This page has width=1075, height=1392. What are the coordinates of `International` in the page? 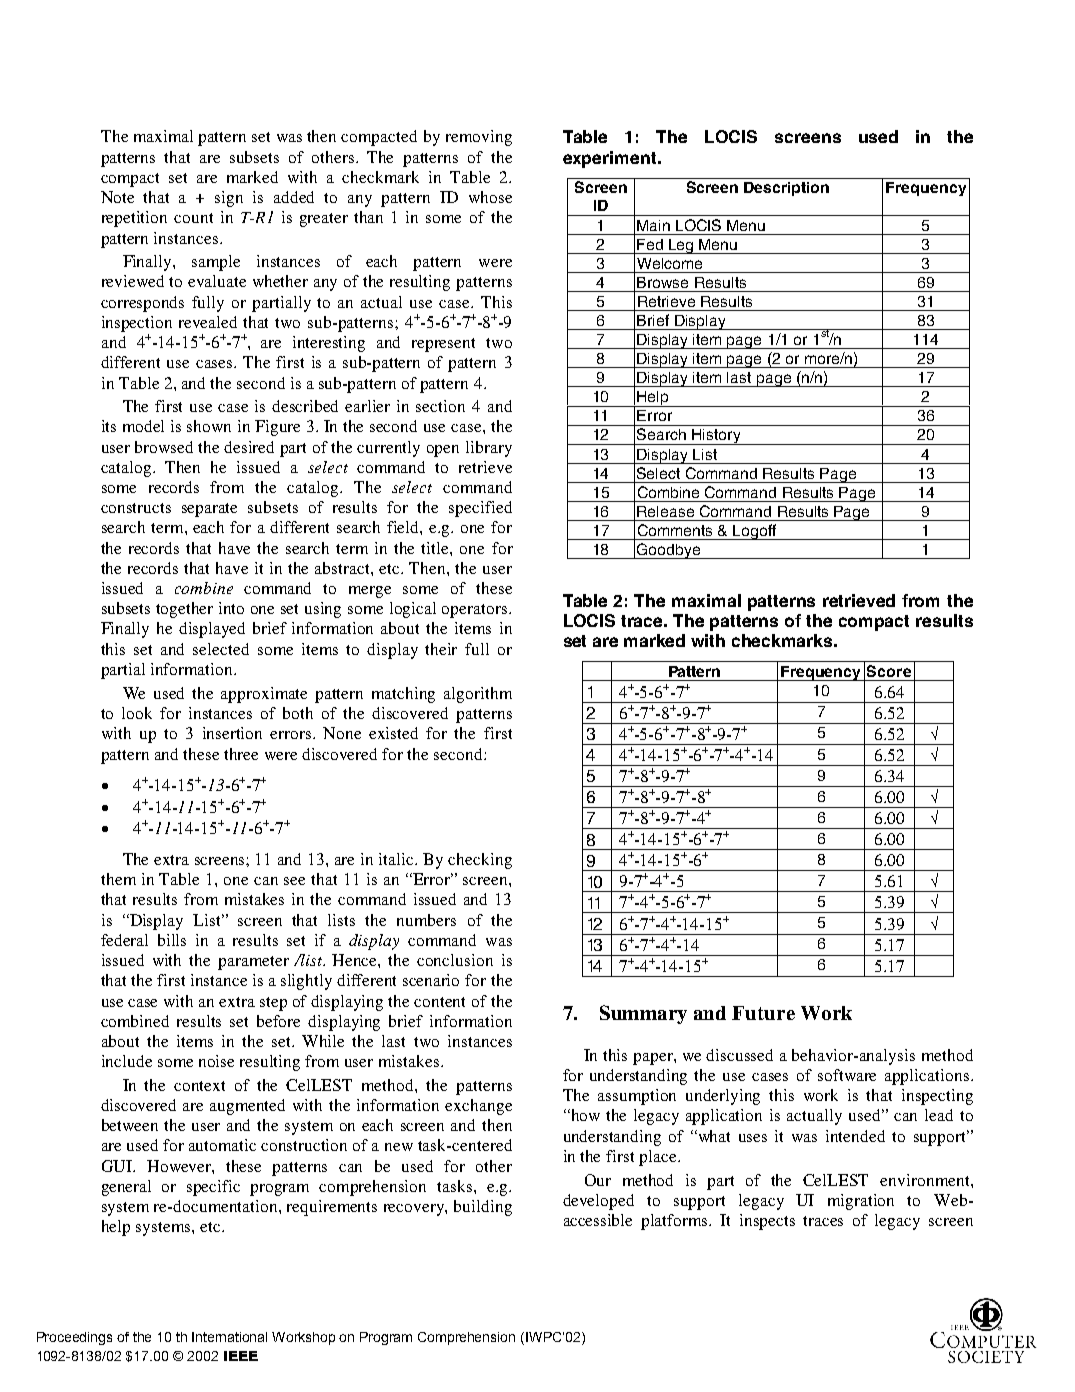 It's located at (229, 1337).
